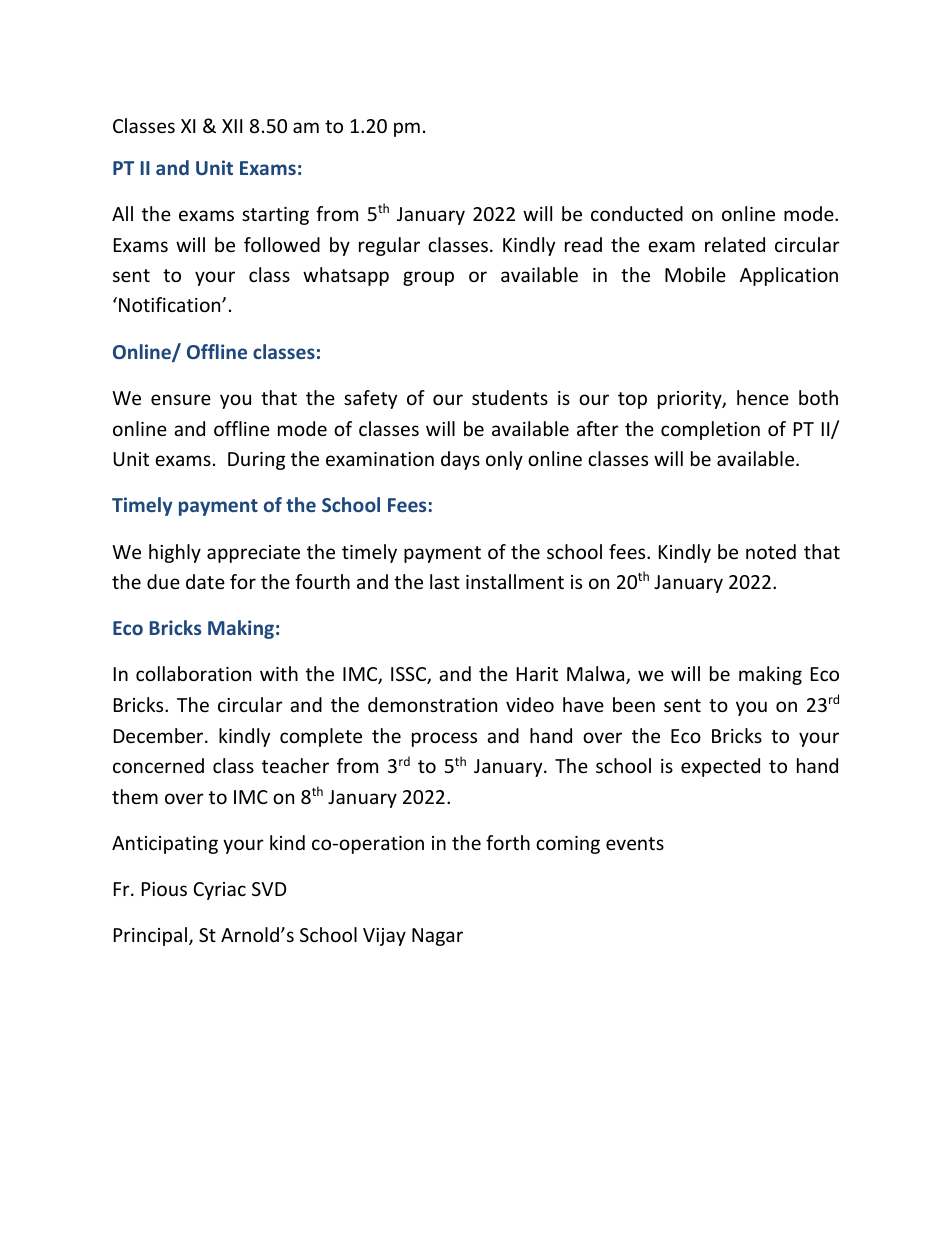 Image resolution: width=952 pixels, height=1233 pixels. Describe the element at coordinates (269, 889) in the image. I see `SVD` at that location.
